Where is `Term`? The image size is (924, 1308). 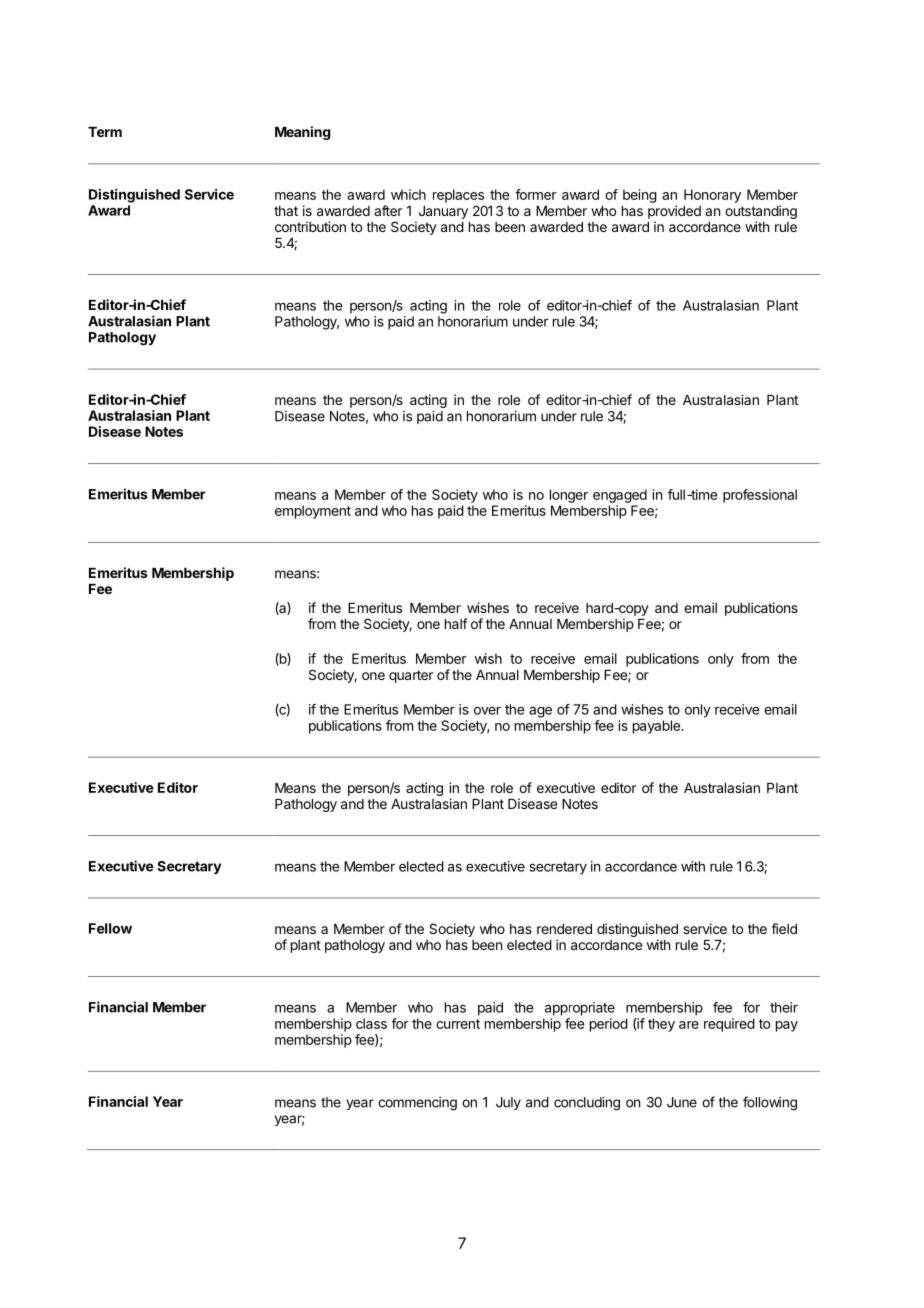 Term is located at coordinates (105, 132).
